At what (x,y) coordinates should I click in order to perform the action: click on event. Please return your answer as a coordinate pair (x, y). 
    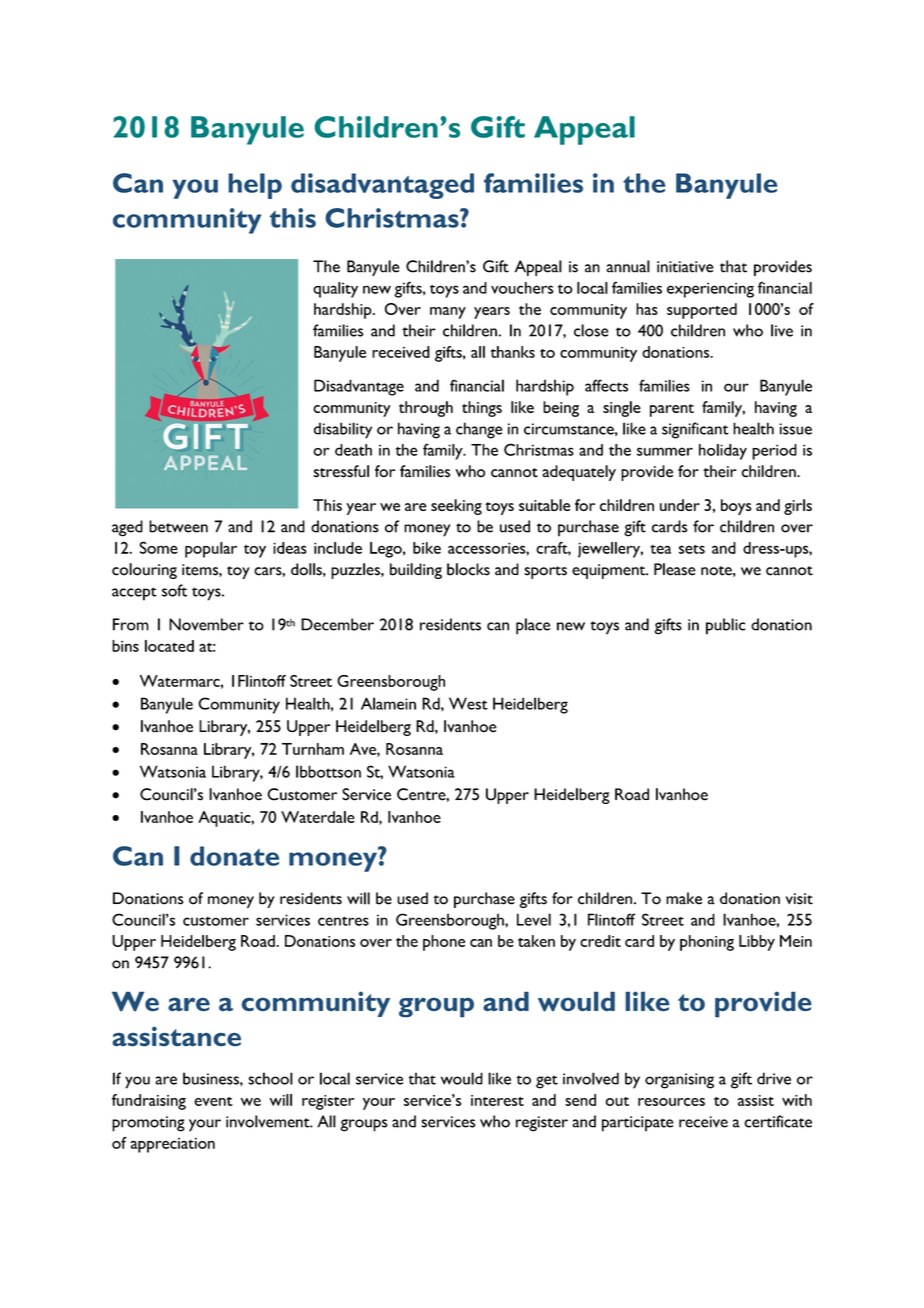
    Looking at the image, I should click on (213, 1101).
